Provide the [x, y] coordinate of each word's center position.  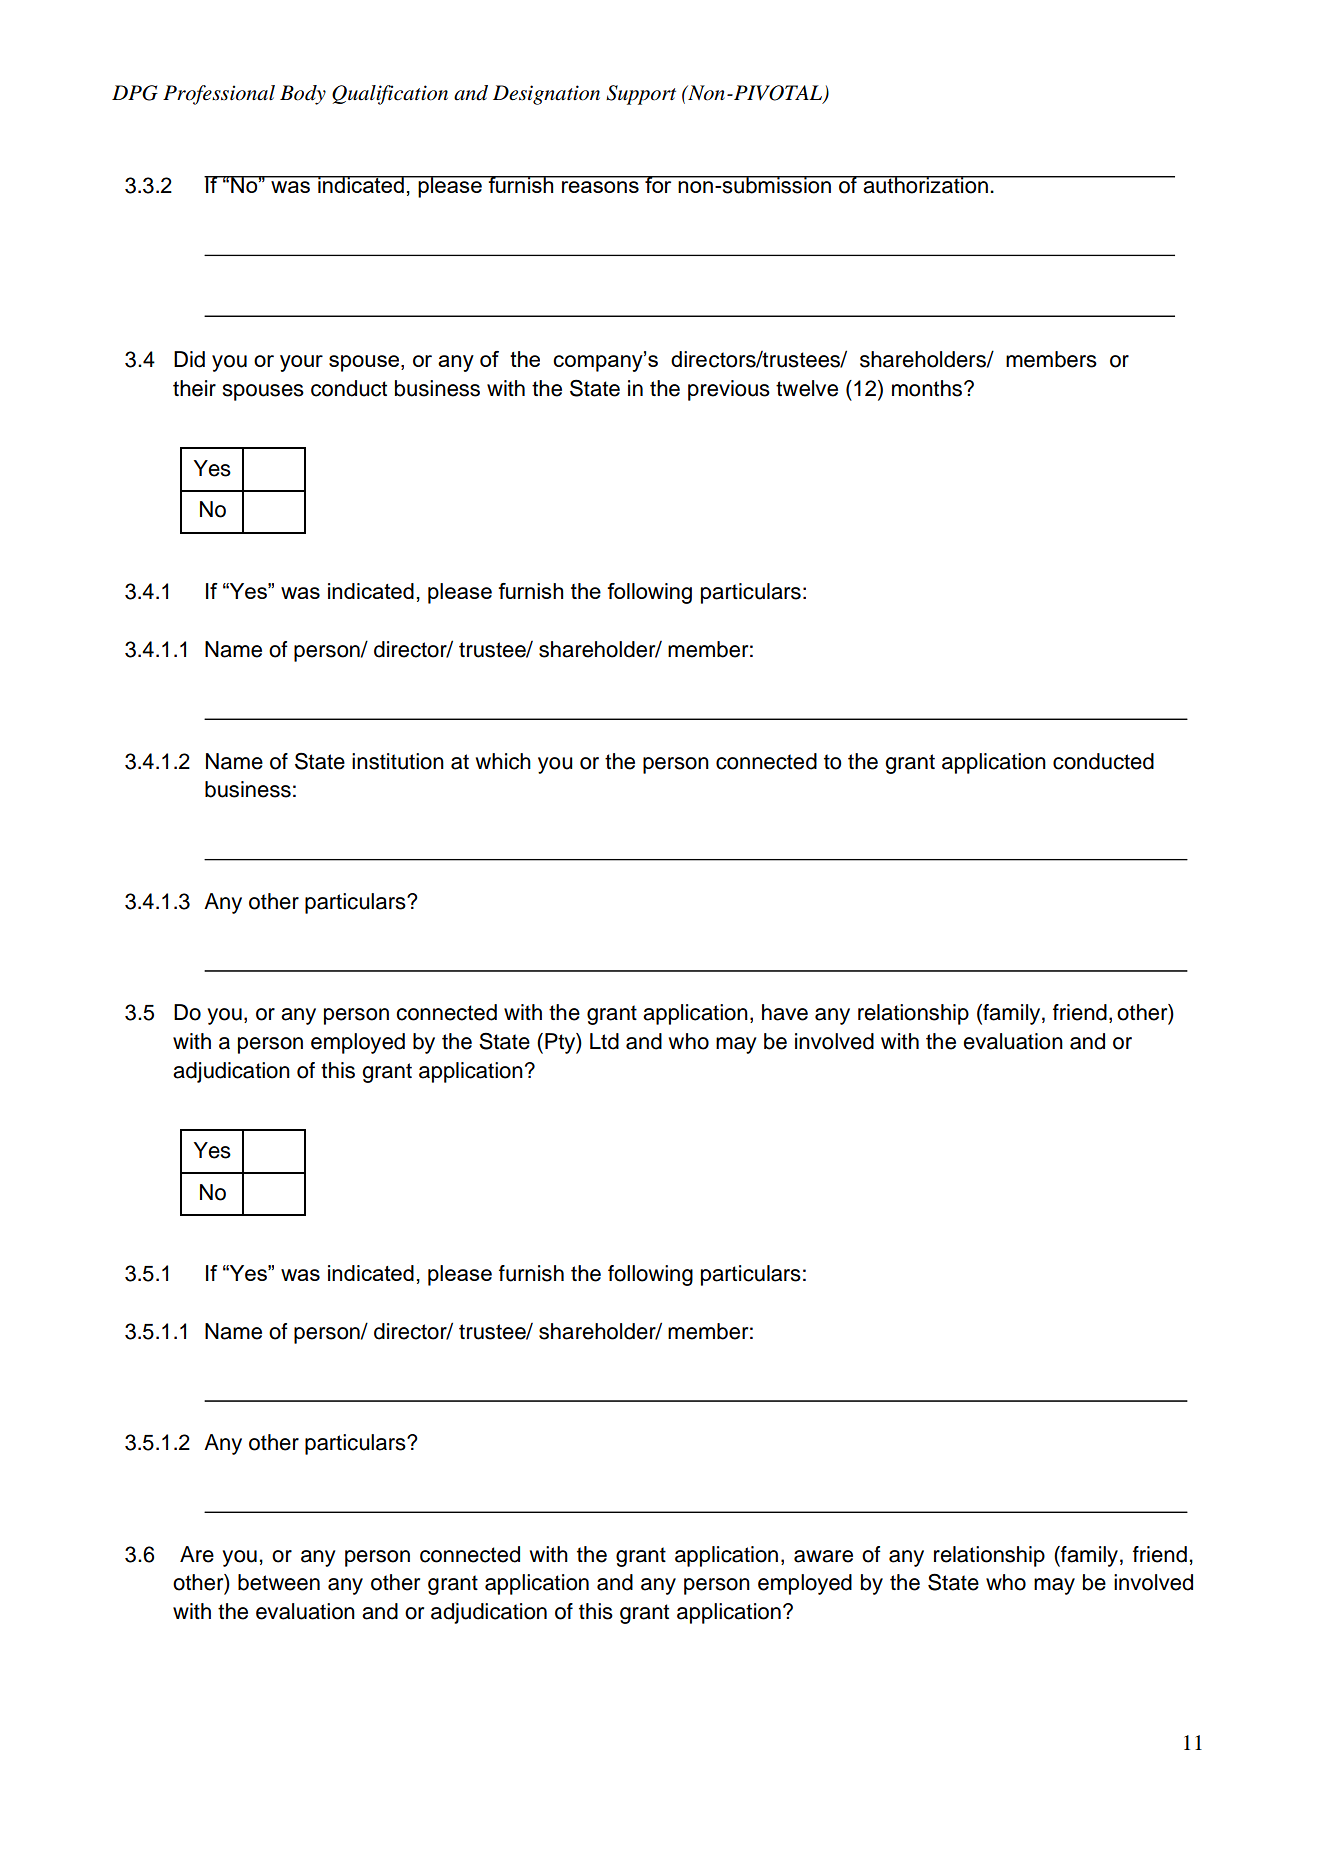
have [785, 1012]
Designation [546, 95]
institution [398, 761]
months [928, 388]
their [194, 388]
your [301, 363]
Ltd [604, 1041]
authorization [925, 185]
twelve [807, 388]
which [503, 761]
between [279, 1582]
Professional [219, 95]
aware [823, 1556]
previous [729, 390]
